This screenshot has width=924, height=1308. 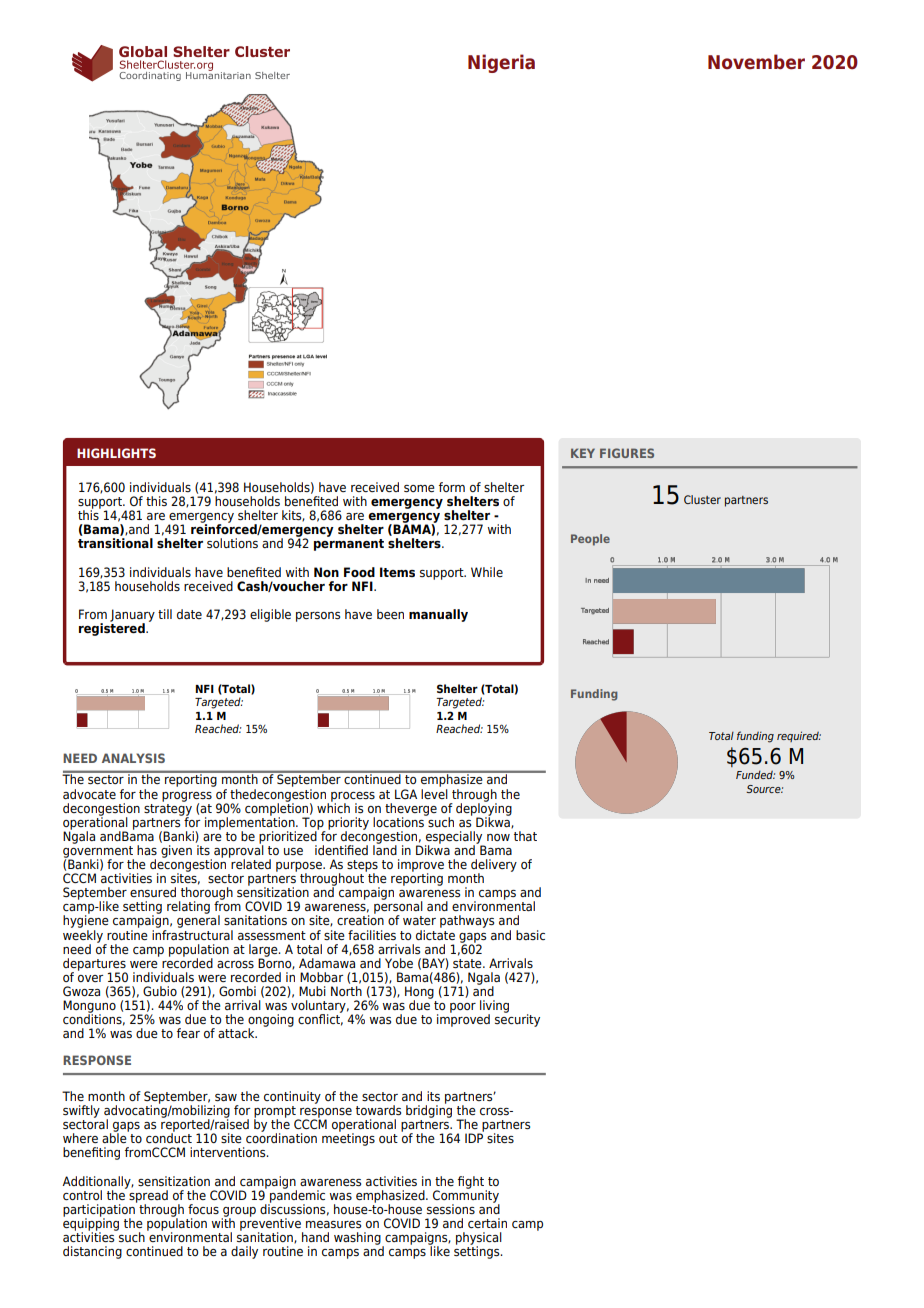 I want to click on Nigeria, so click(x=501, y=63).
